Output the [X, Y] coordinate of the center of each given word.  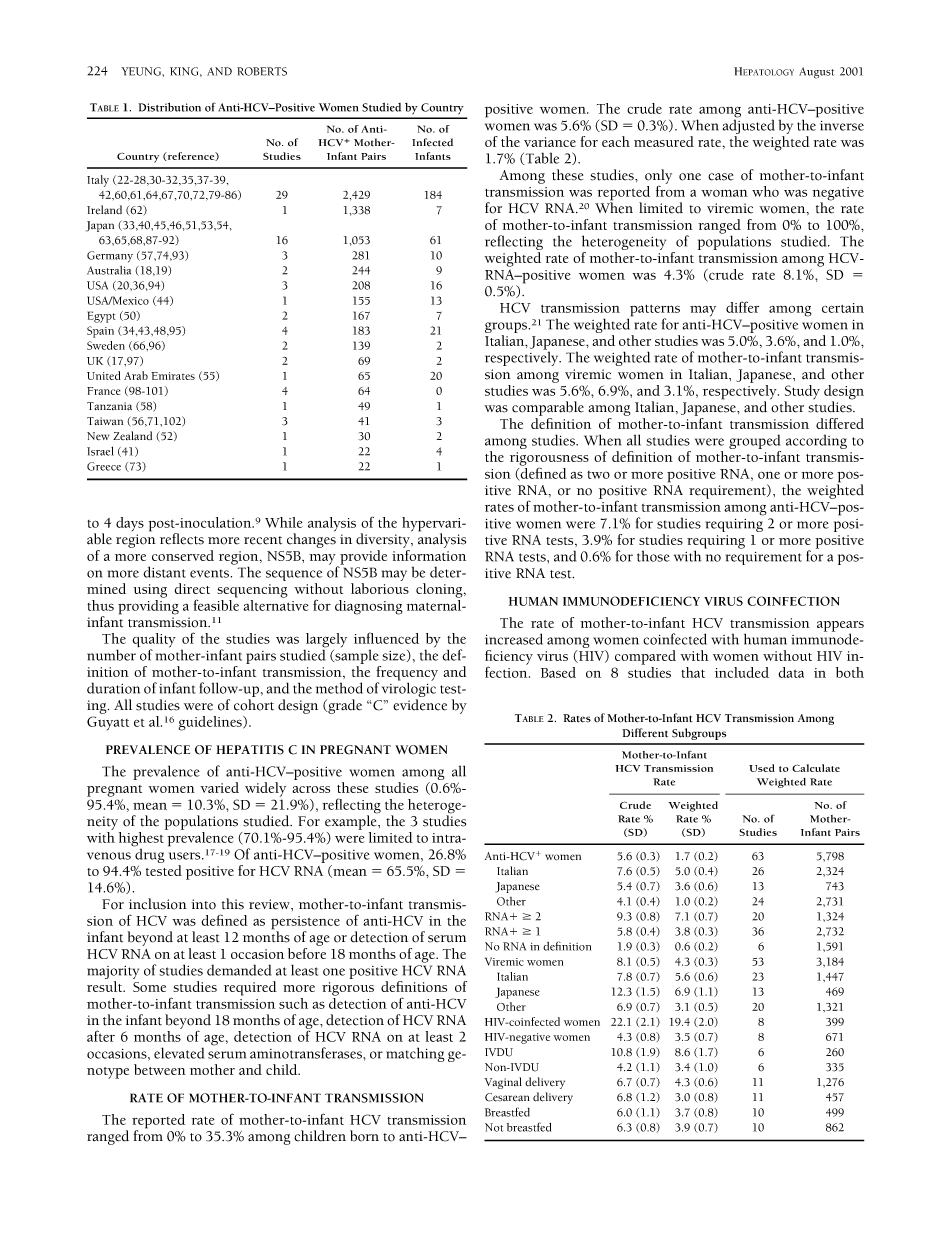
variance [550, 142]
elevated [179, 1053]
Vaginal [503, 1083]
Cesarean [507, 1097]
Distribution [169, 107]
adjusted [749, 127]
